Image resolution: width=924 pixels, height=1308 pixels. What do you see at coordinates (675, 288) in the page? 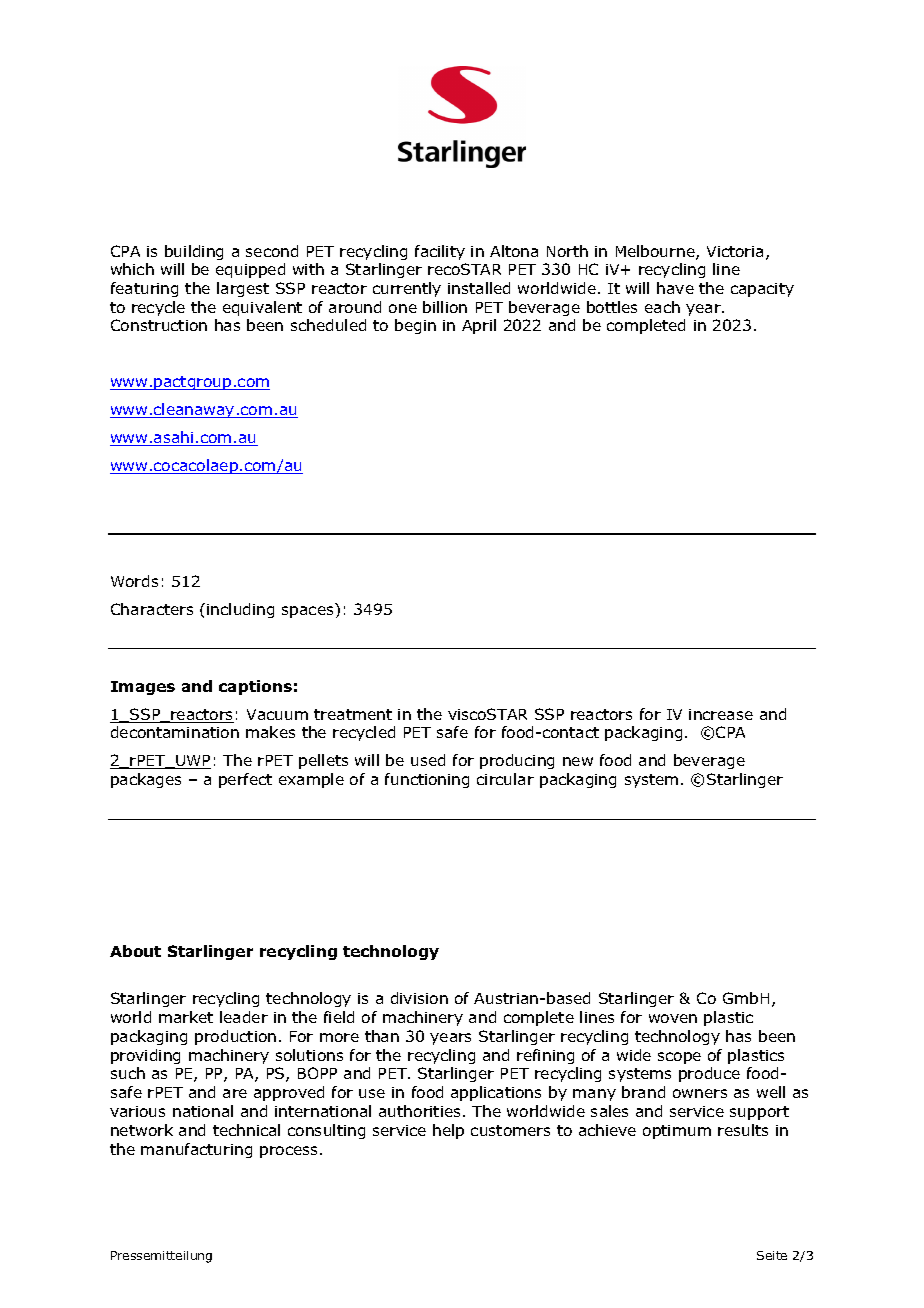
I see `have` at bounding box center [675, 288].
